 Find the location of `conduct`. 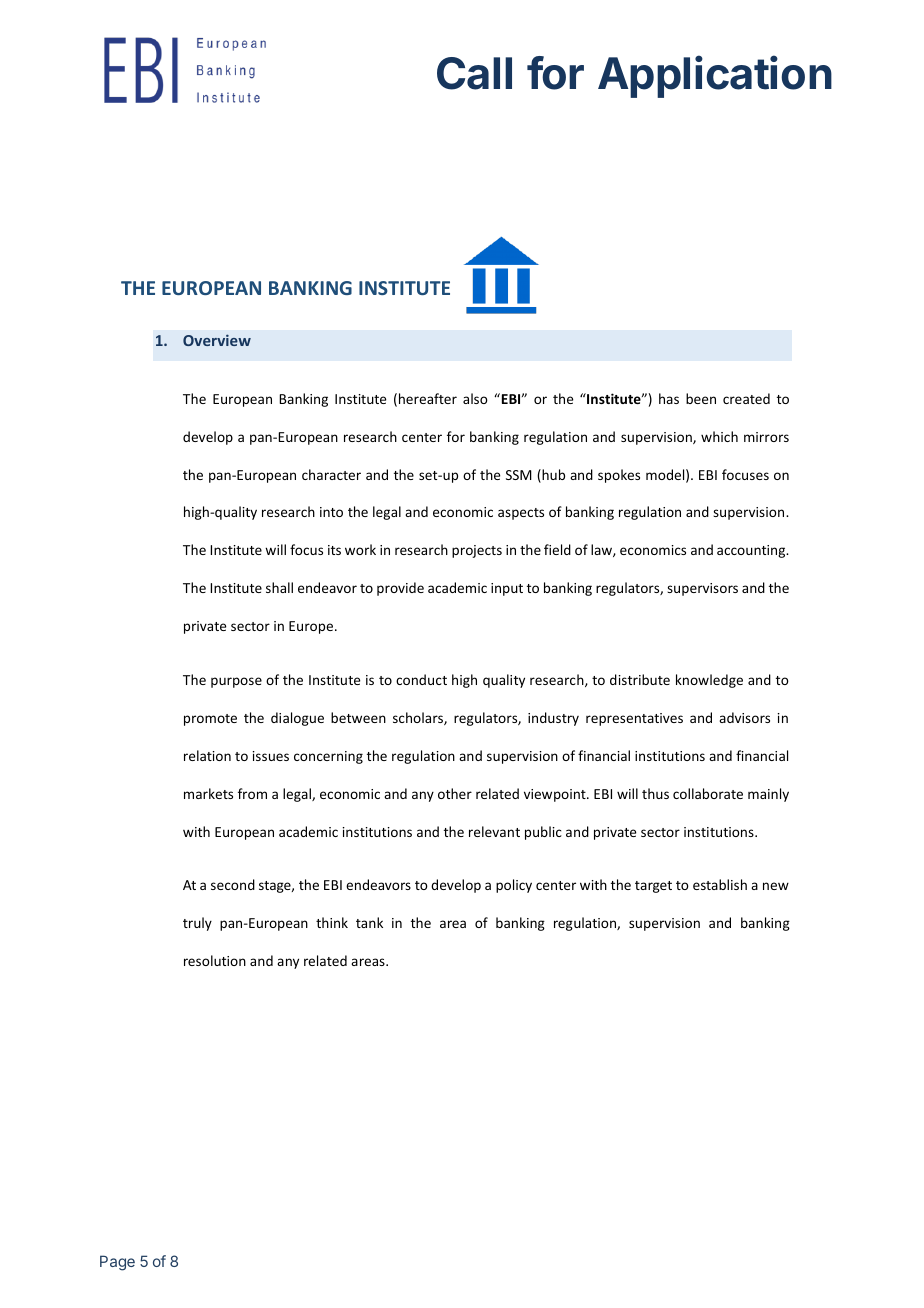

conduct is located at coordinates (421, 679).
